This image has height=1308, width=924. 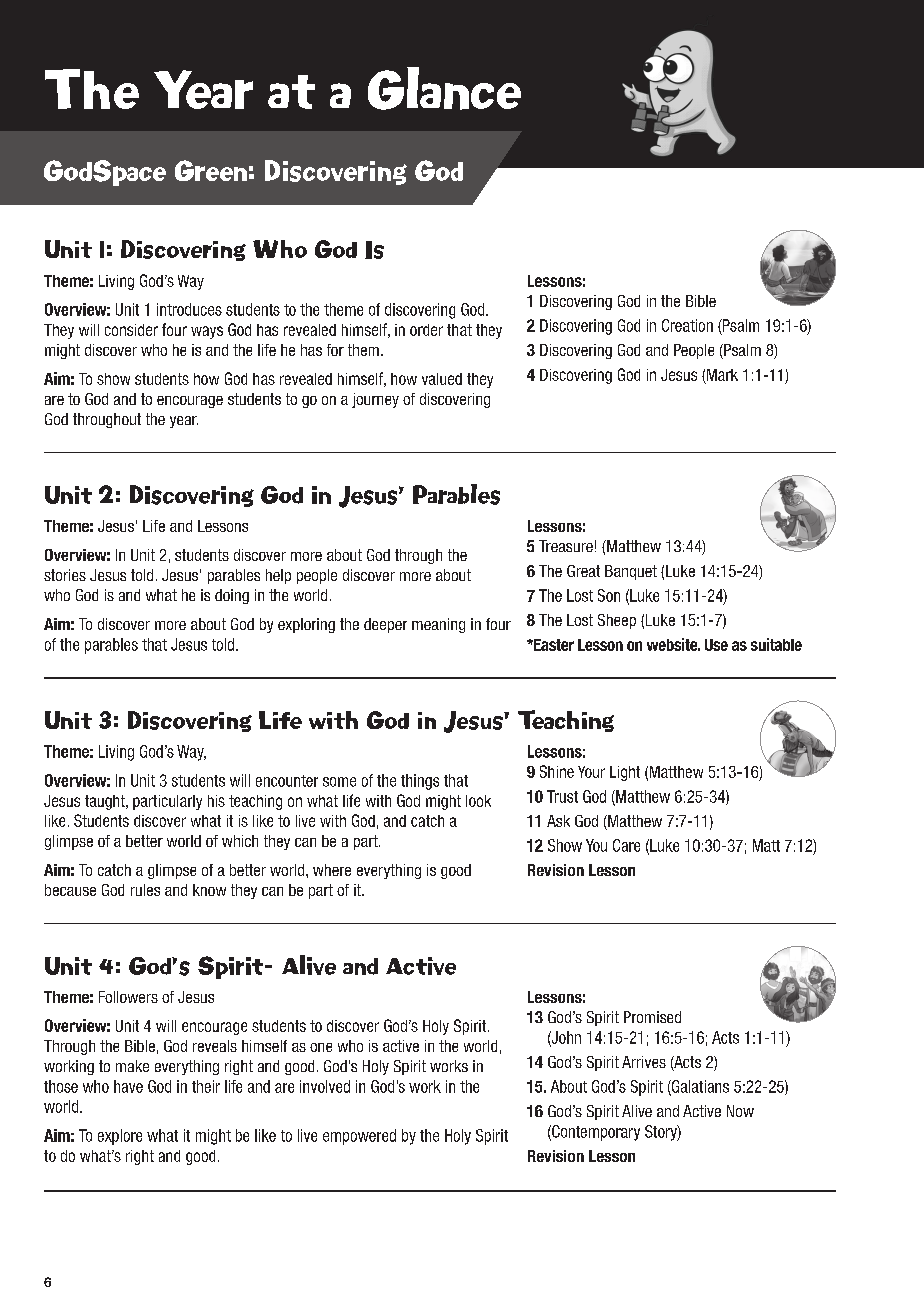 What do you see at coordinates (131, 330) in the image?
I see `consider` at bounding box center [131, 330].
